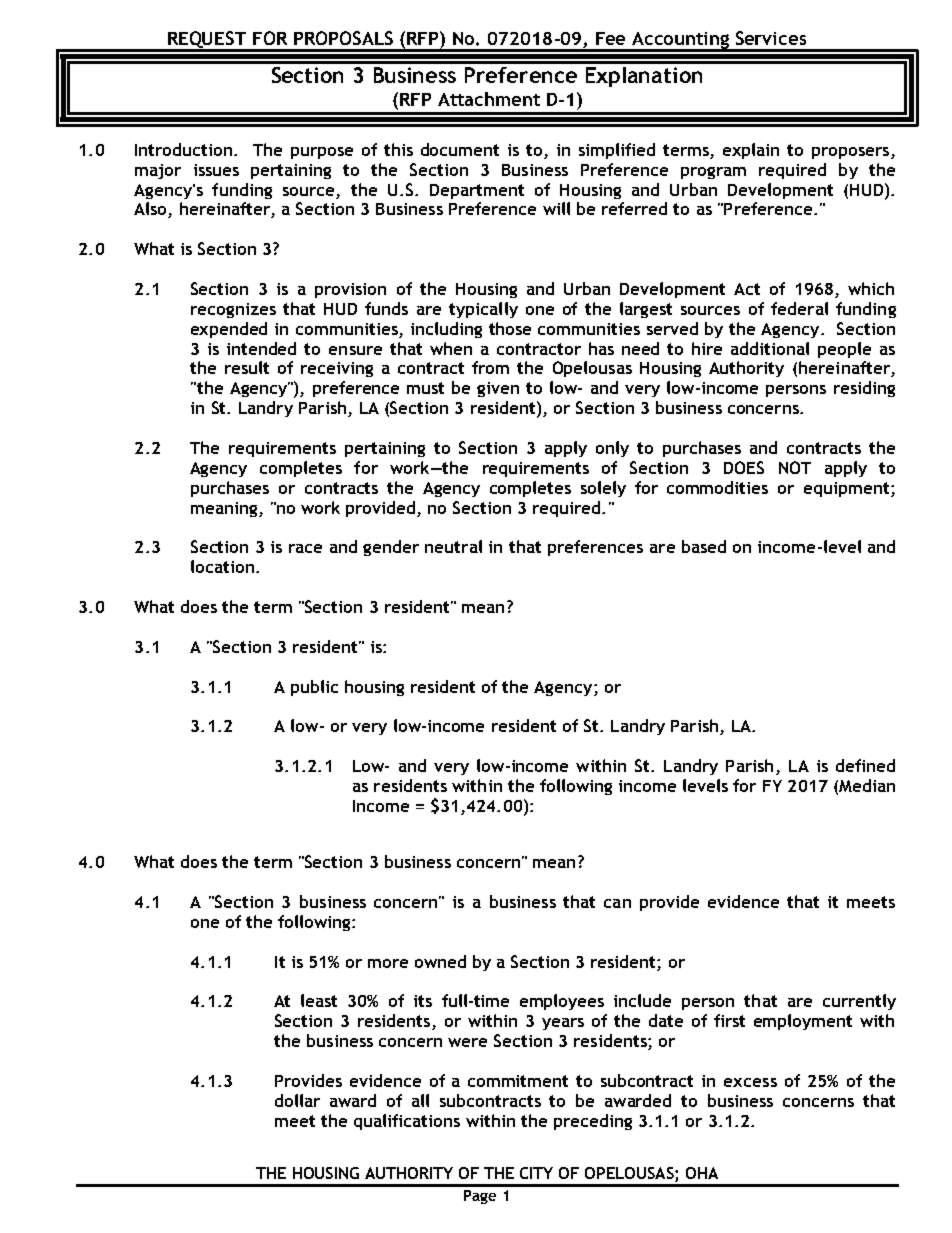 This screenshot has width=952, height=1233. What do you see at coordinates (536, 1173) in the screenshot?
I see `CITY` at bounding box center [536, 1173].
